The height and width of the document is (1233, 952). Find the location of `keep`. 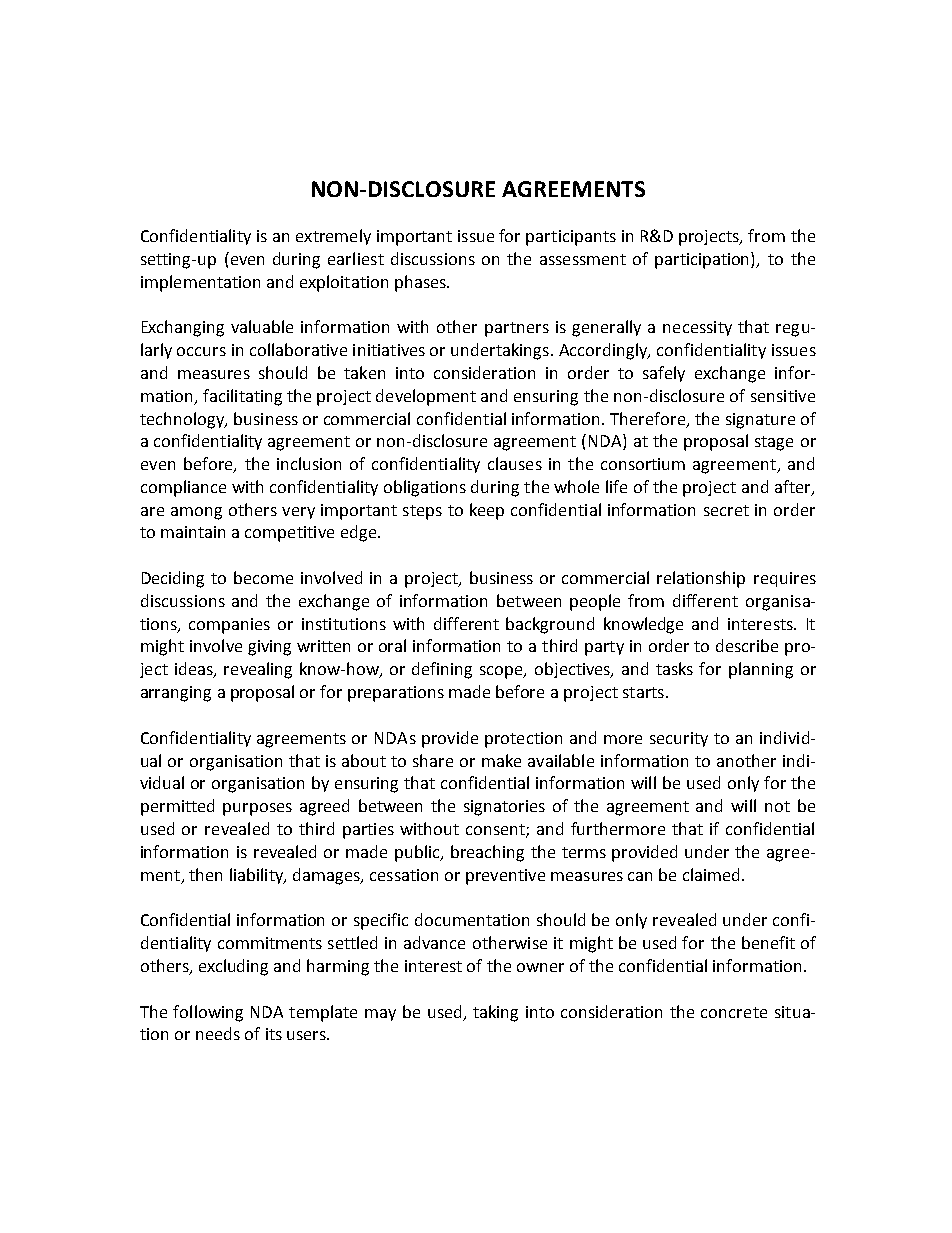

keep is located at coordinates (487, 511).
